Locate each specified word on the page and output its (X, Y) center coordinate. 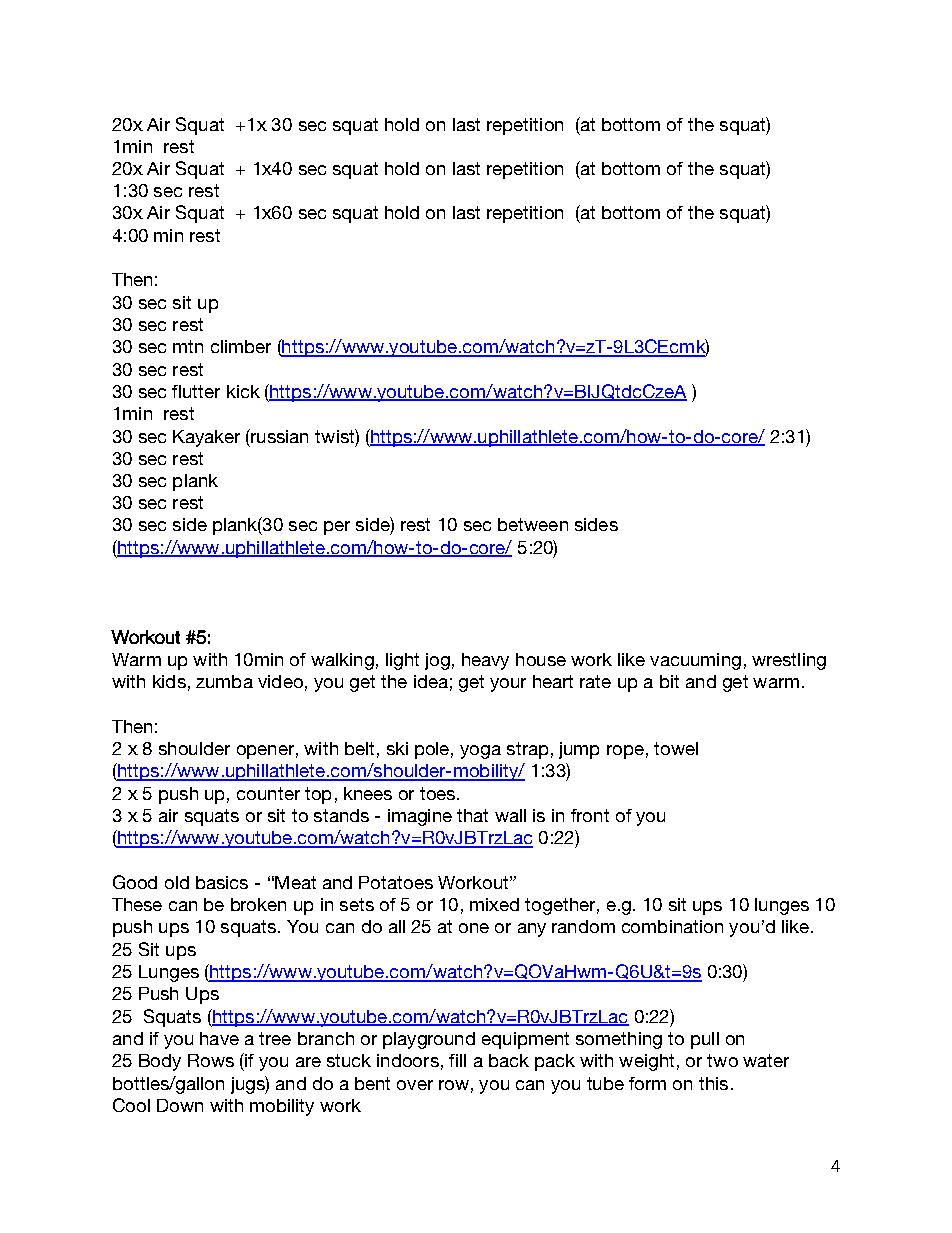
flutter (196, 391)
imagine (420, 817)
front (590, 815)
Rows (211, 1060)
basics (222, 882)
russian (278, 436)
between (533, 524)
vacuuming (695, 661)
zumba (224, 681)
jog (437, 661)
